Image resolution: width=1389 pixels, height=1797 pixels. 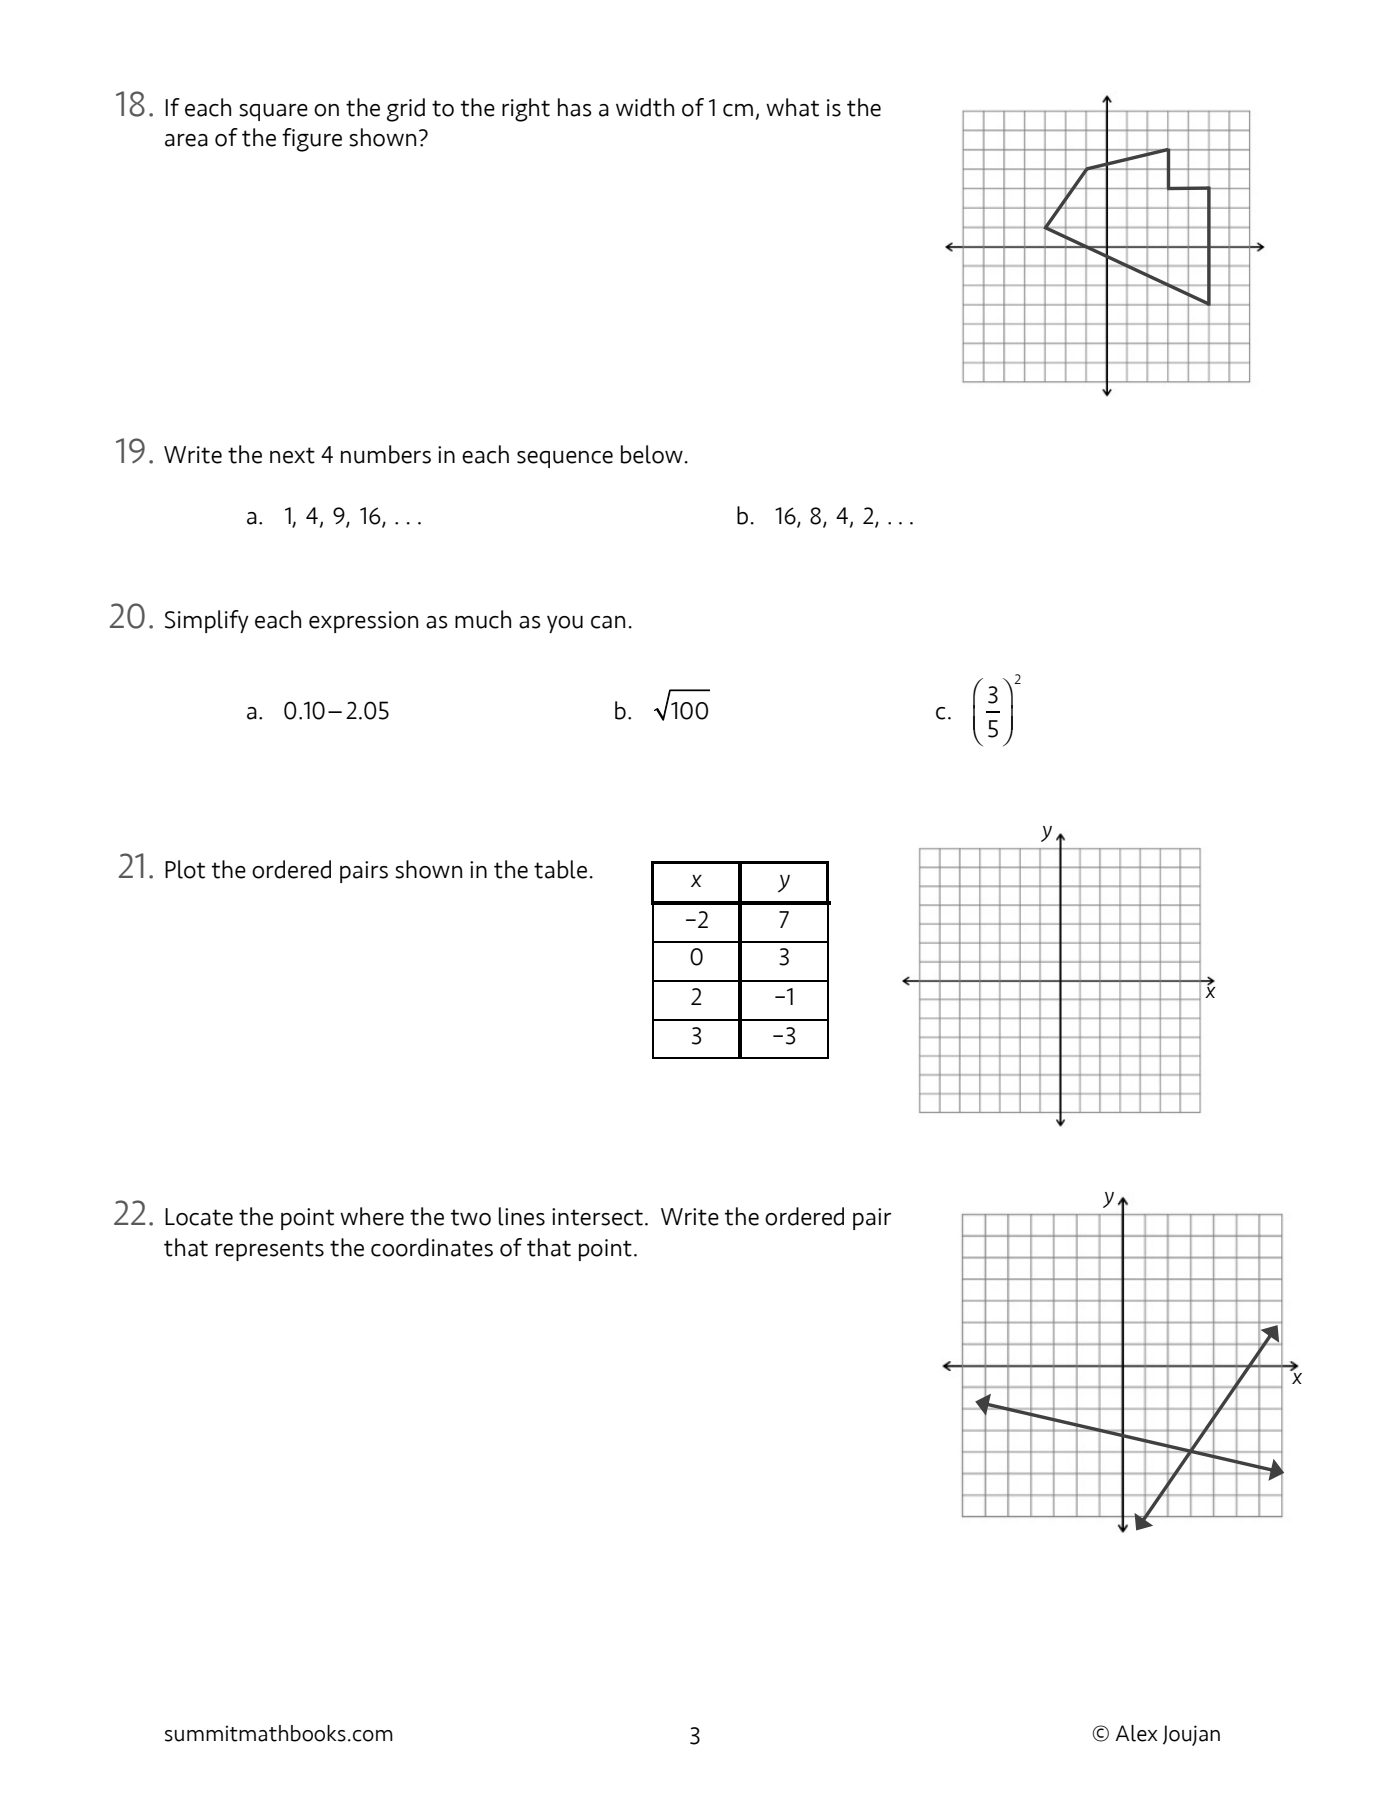 I want to click on Plot, so click(x=185, y=869).
